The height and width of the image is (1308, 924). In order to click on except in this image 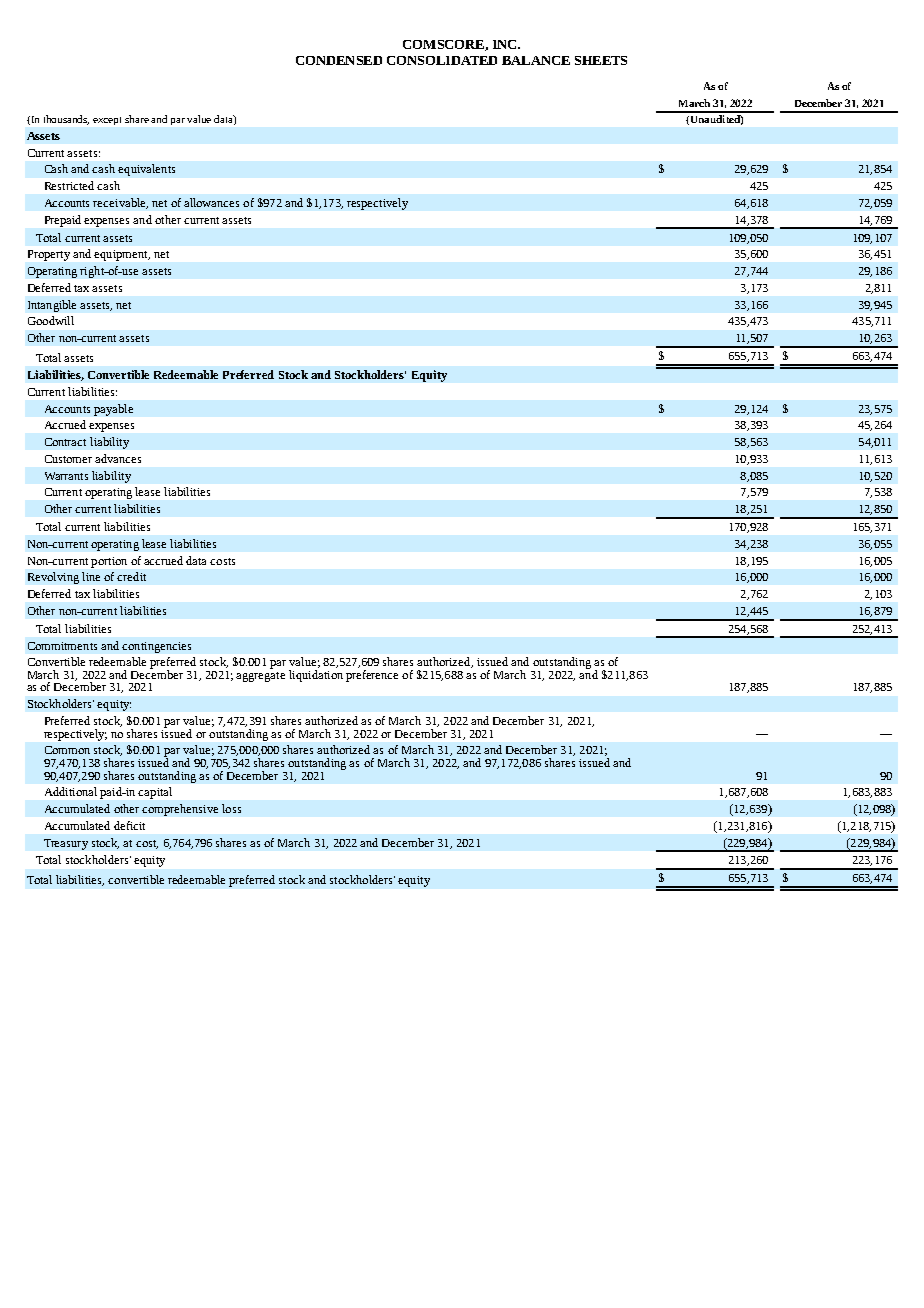, I will do `click(107, 121)`.
